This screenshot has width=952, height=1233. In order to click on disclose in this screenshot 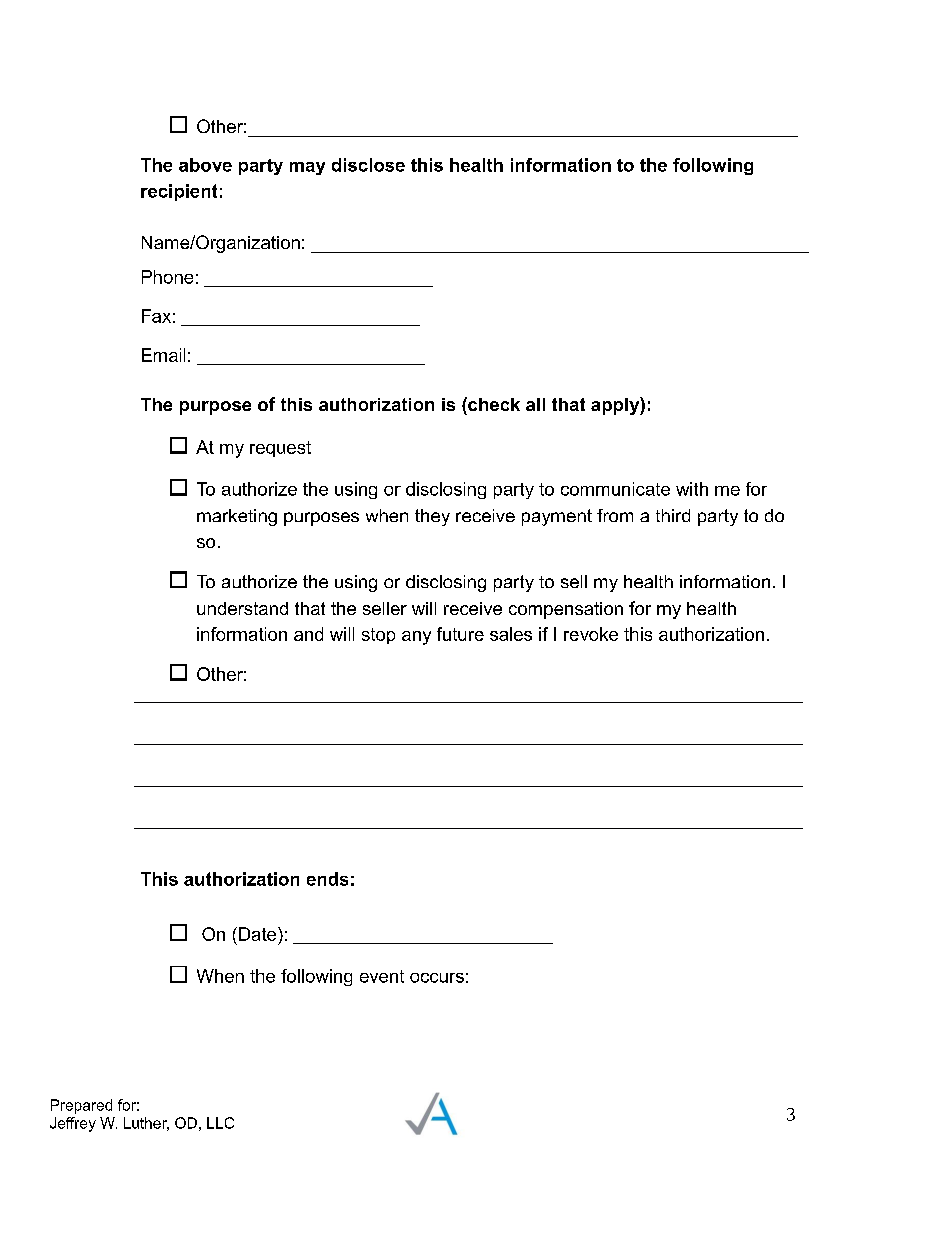, I will do `click(368, 165)`.
